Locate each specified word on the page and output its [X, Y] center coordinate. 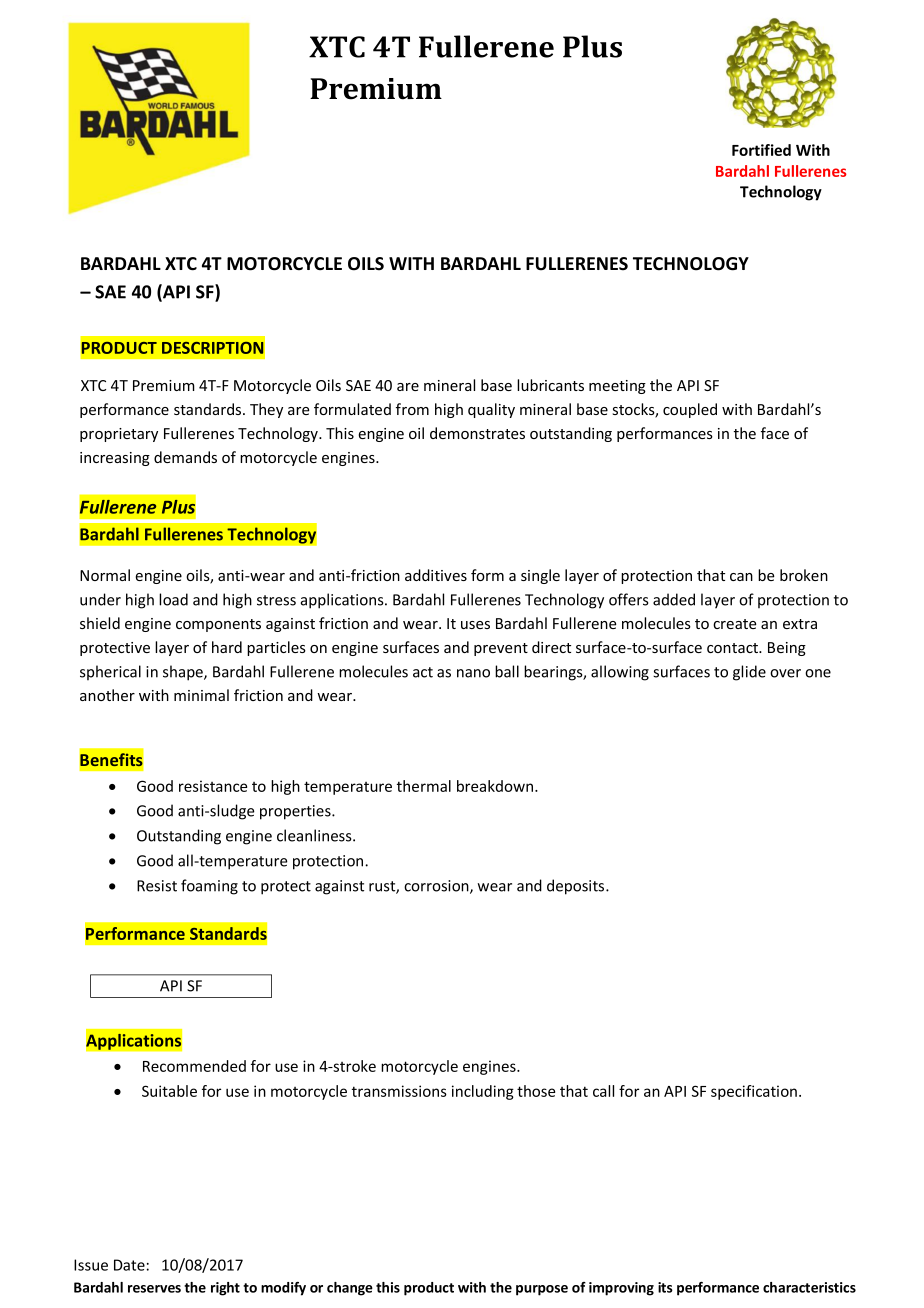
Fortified [761, 150]
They [266, 410]
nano [473, 673]
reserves [154, 1289]
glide [749, 673]
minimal [201, 695]
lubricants [550, 385]
